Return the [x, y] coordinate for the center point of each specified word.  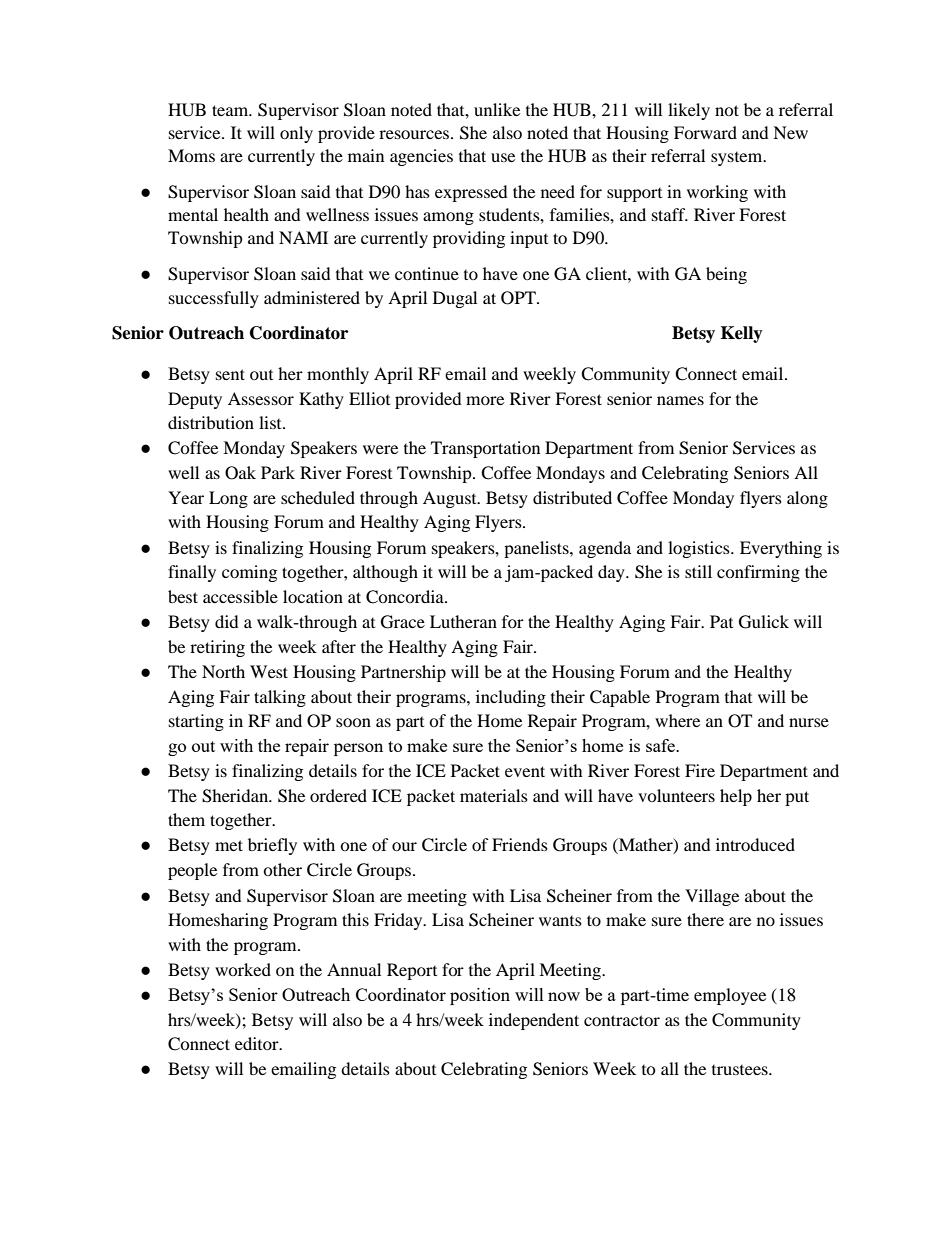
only [296, 134]
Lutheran [463, 621]
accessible [240, 596]
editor [258, 1043]
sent [230, 374]
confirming [758, 573]
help [736, 797]
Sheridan [236, 796]
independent [534, 1021]
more [485, 400]
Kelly [742, 334]
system [738, 159]
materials [494, 795]
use [503, 157]
